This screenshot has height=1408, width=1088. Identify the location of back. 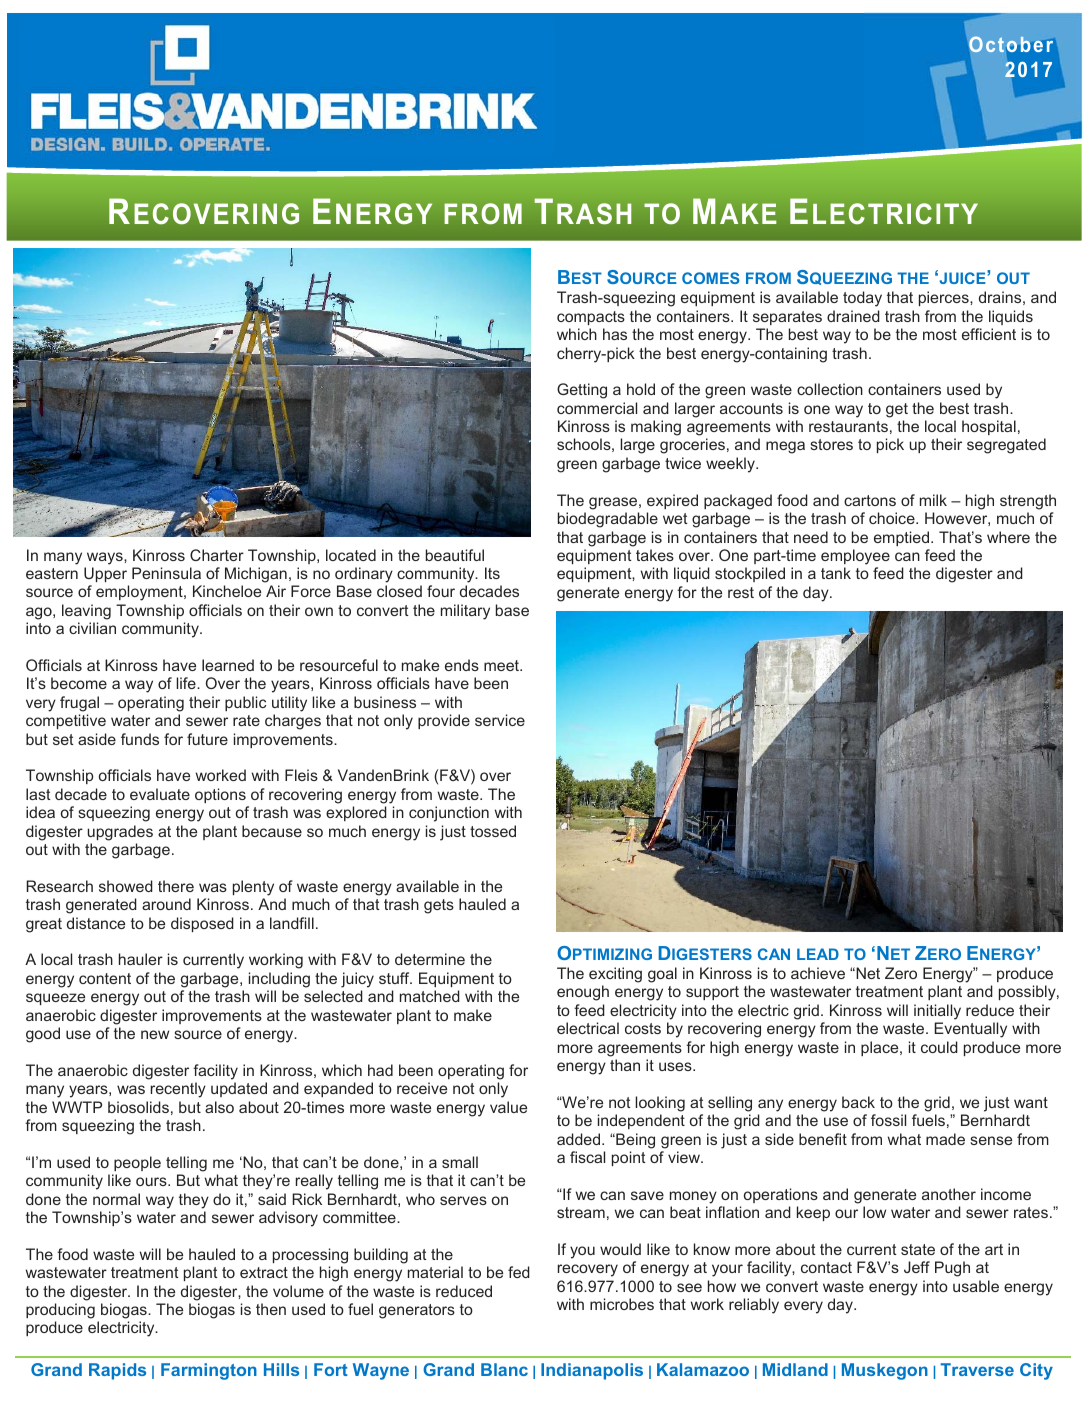
(858, 1102).
